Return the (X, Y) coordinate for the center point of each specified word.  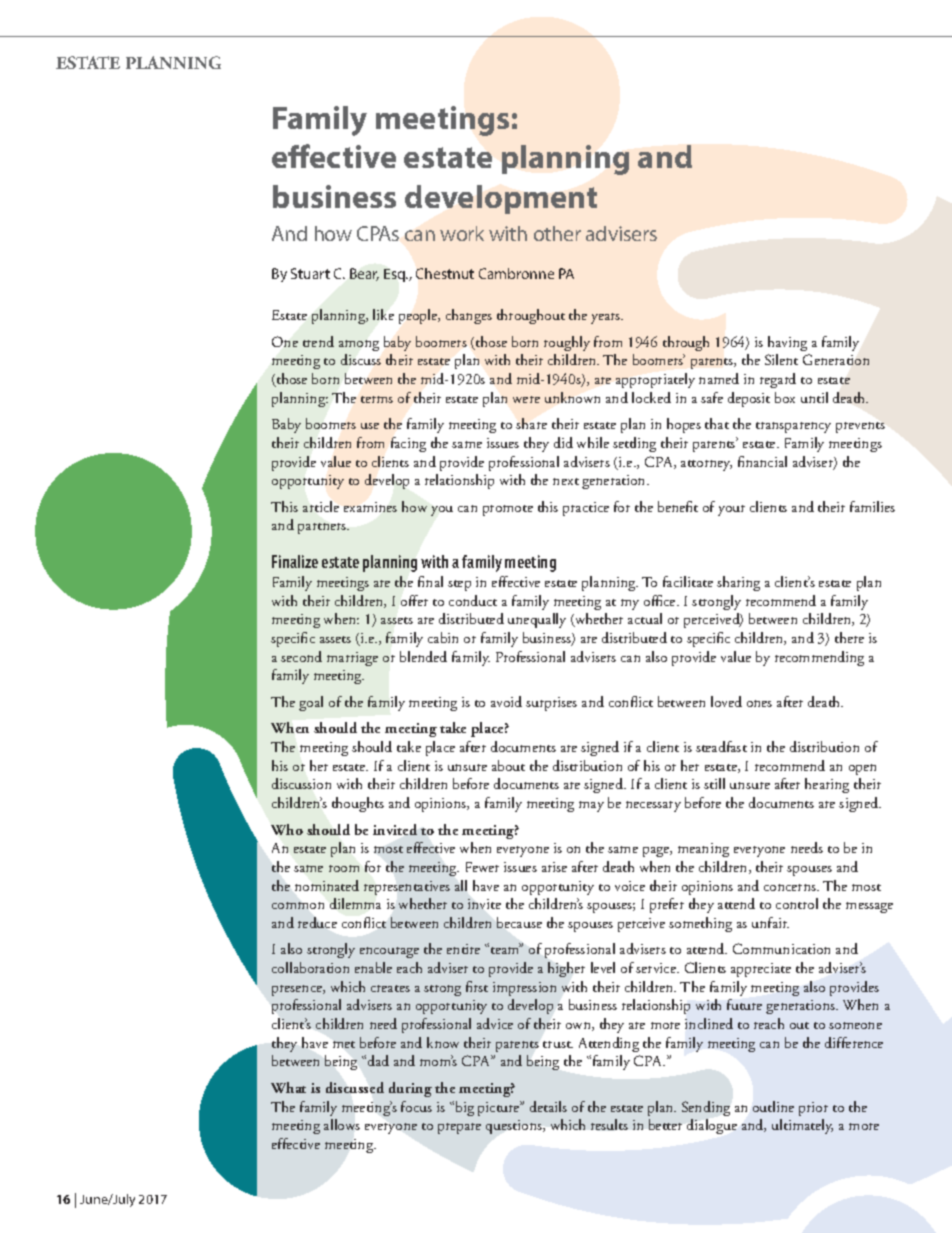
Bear (364, 274)
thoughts (358, 804)
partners (323, 528)
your (731, 510)
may (591, 806)
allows (342, 1124)
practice (586, 509)
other (557, 233)
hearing (827, 785)
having (787, 343)
